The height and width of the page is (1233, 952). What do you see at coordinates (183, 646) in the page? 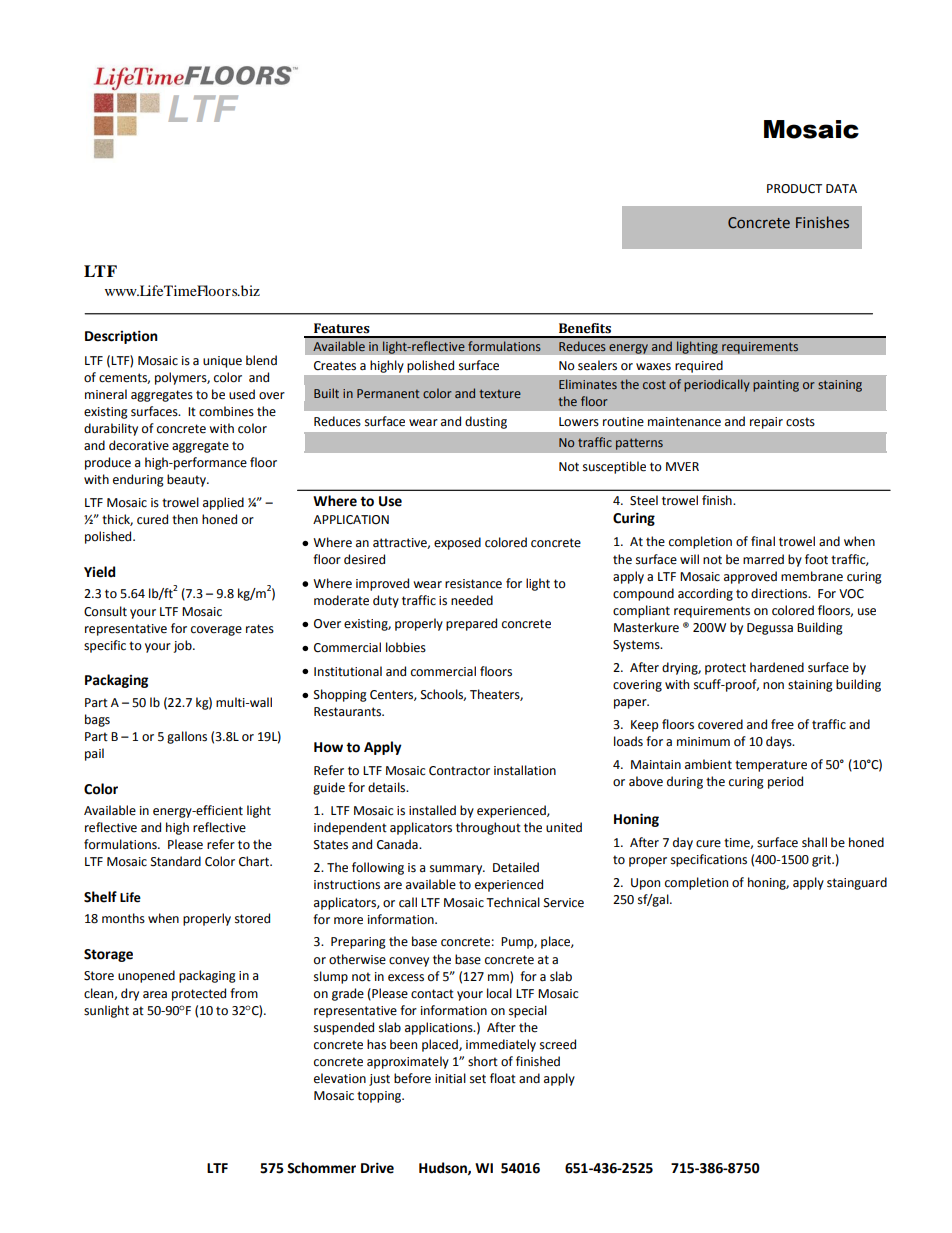
I see `job` at bounding box center [183, 646].
